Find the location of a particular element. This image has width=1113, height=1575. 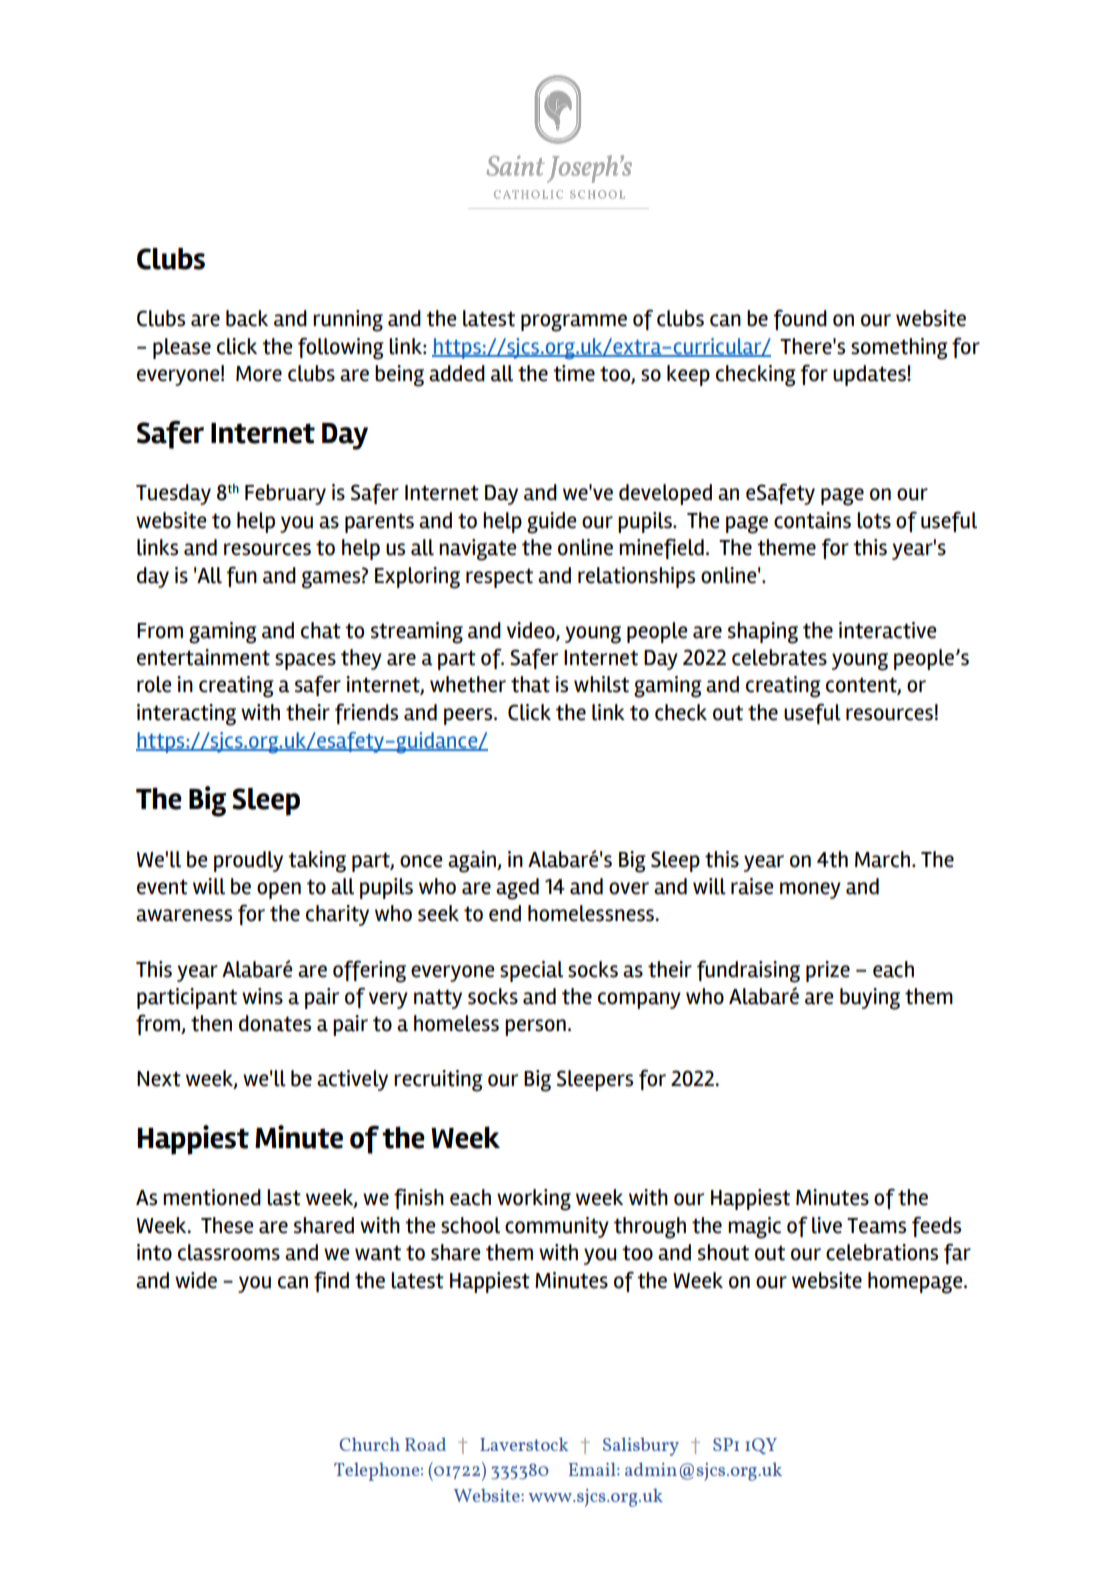

proudly is located at coordinates (248, 861).
